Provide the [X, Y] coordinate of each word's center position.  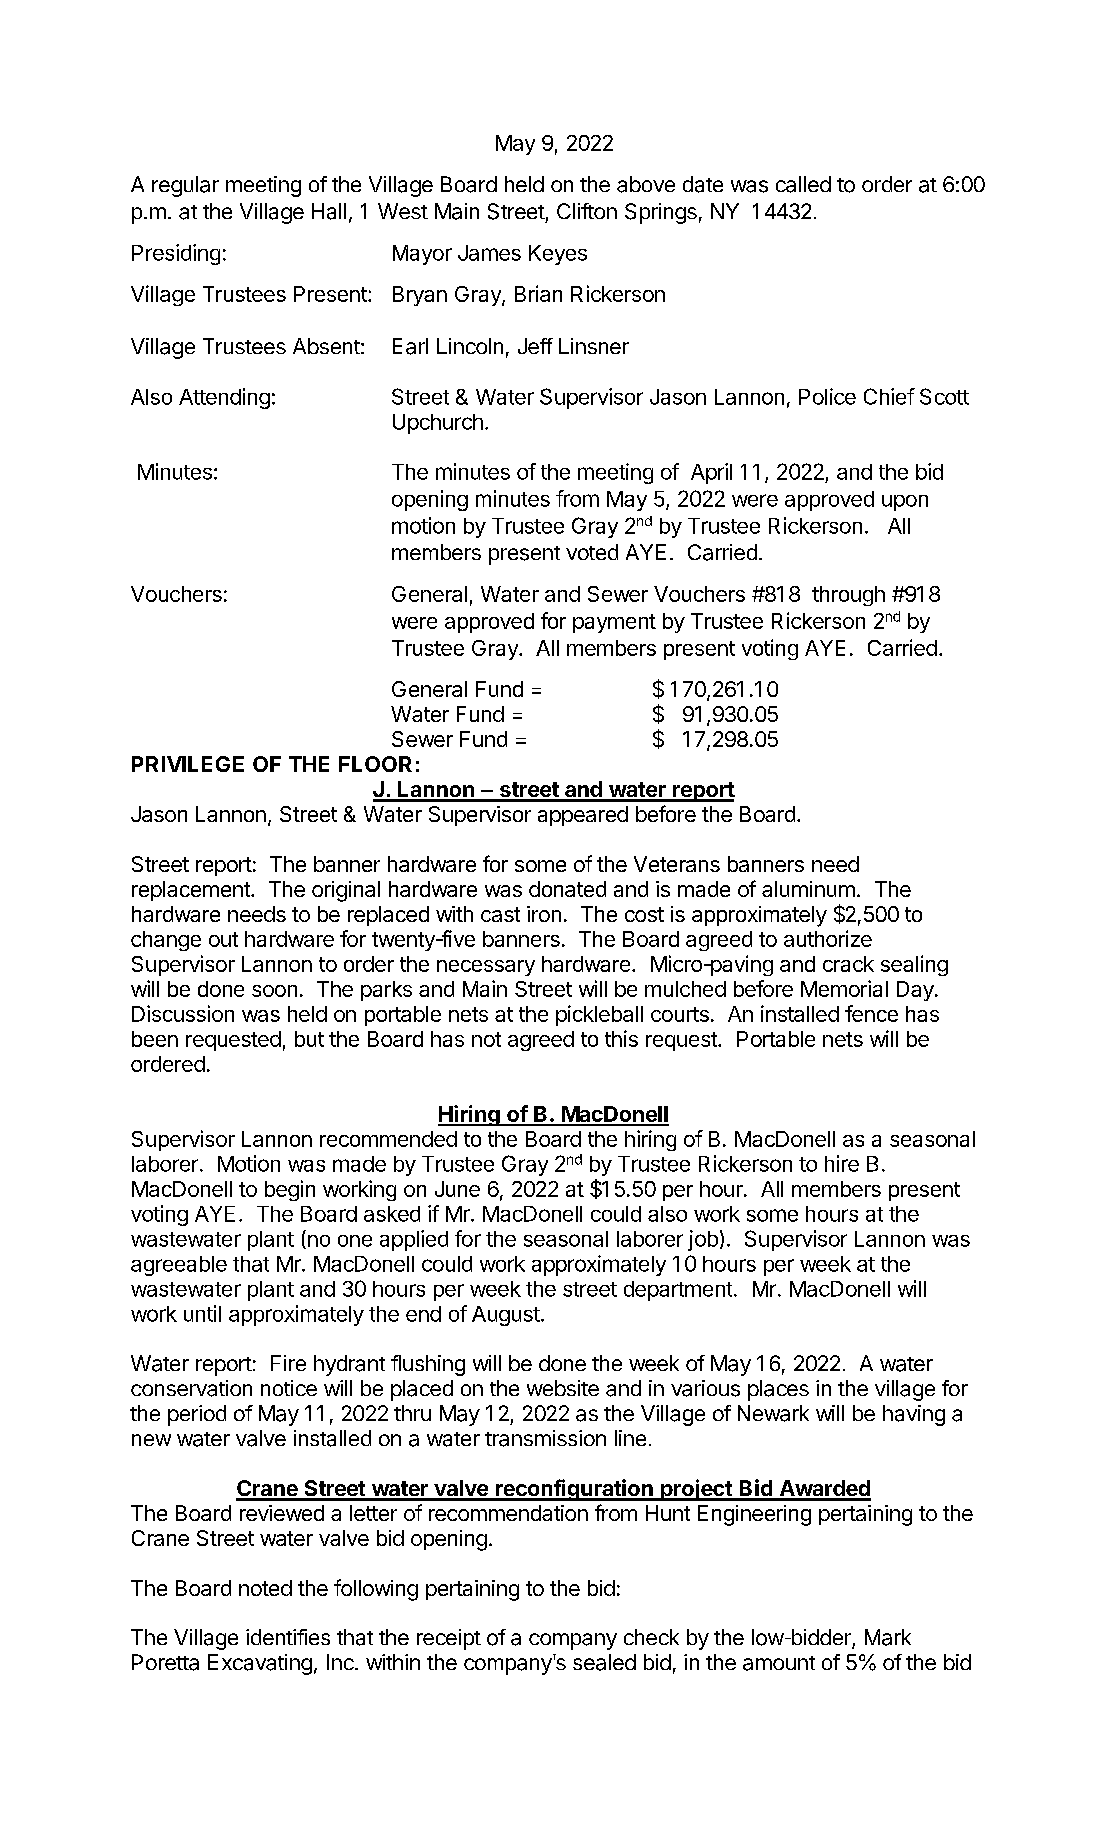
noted [265, 1588]
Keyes [558, 255]
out [223, 939]
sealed [604, 1662]
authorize [828, 938]
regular [185, 186]
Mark [888, 1637]
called [803, 184]
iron [544, 914]
